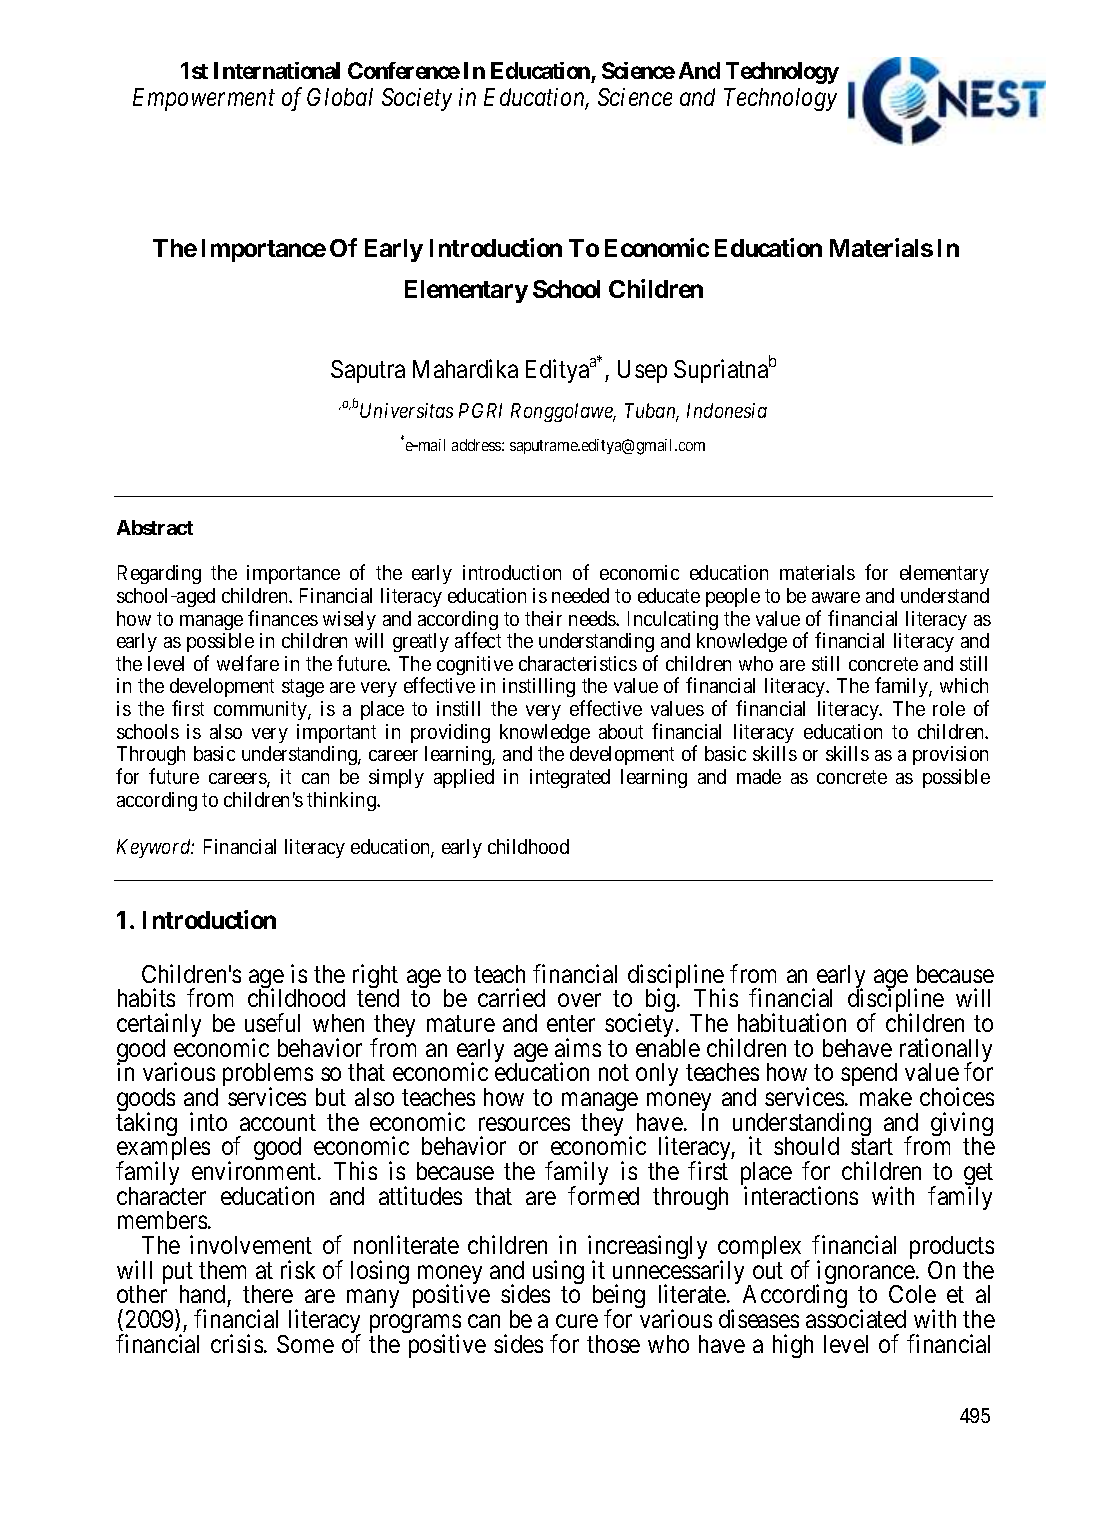  I want to click on finances, so click(283, 618).
